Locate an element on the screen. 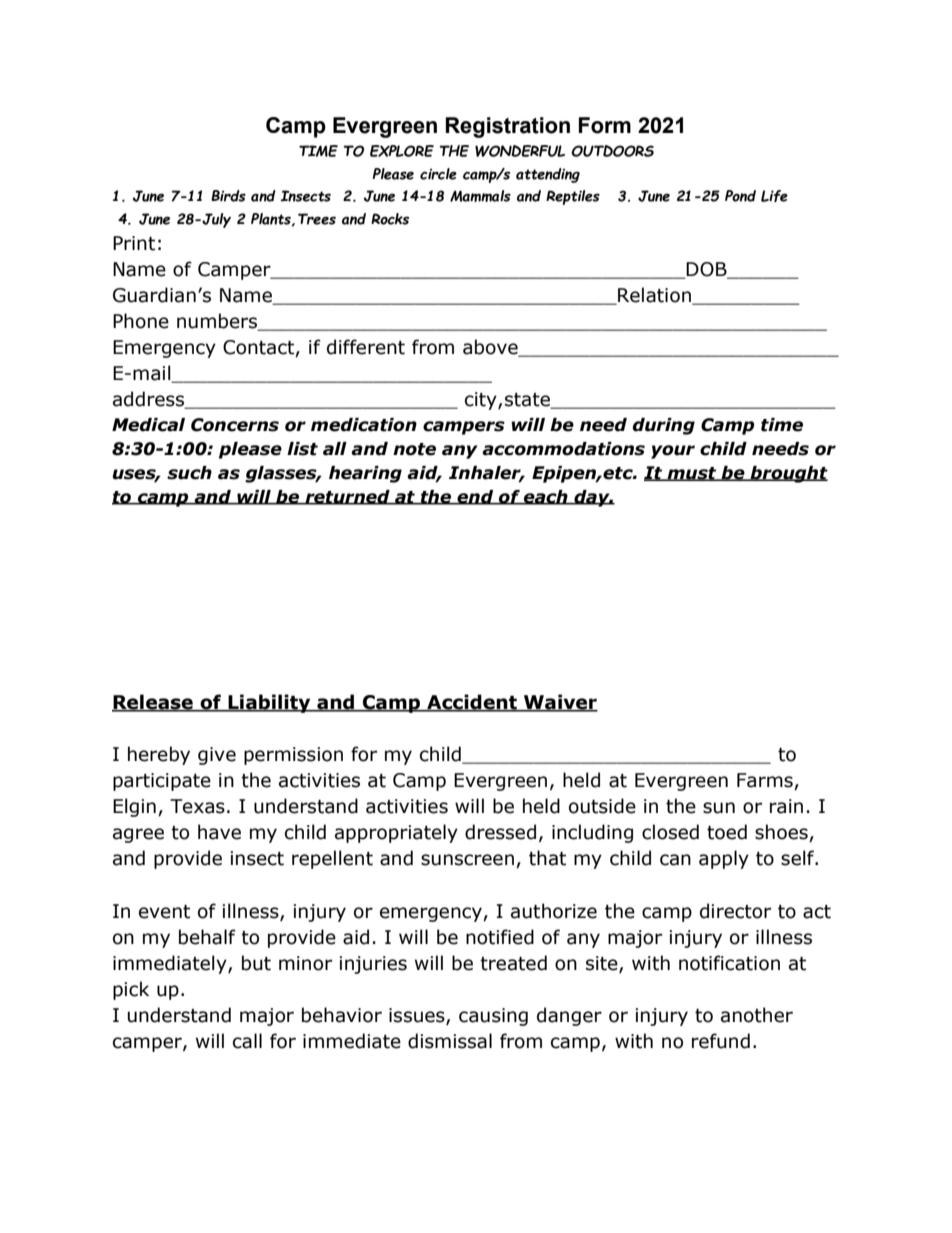 This screenshot has height=1233, width=952. each is located at coordinates (546, 497).
